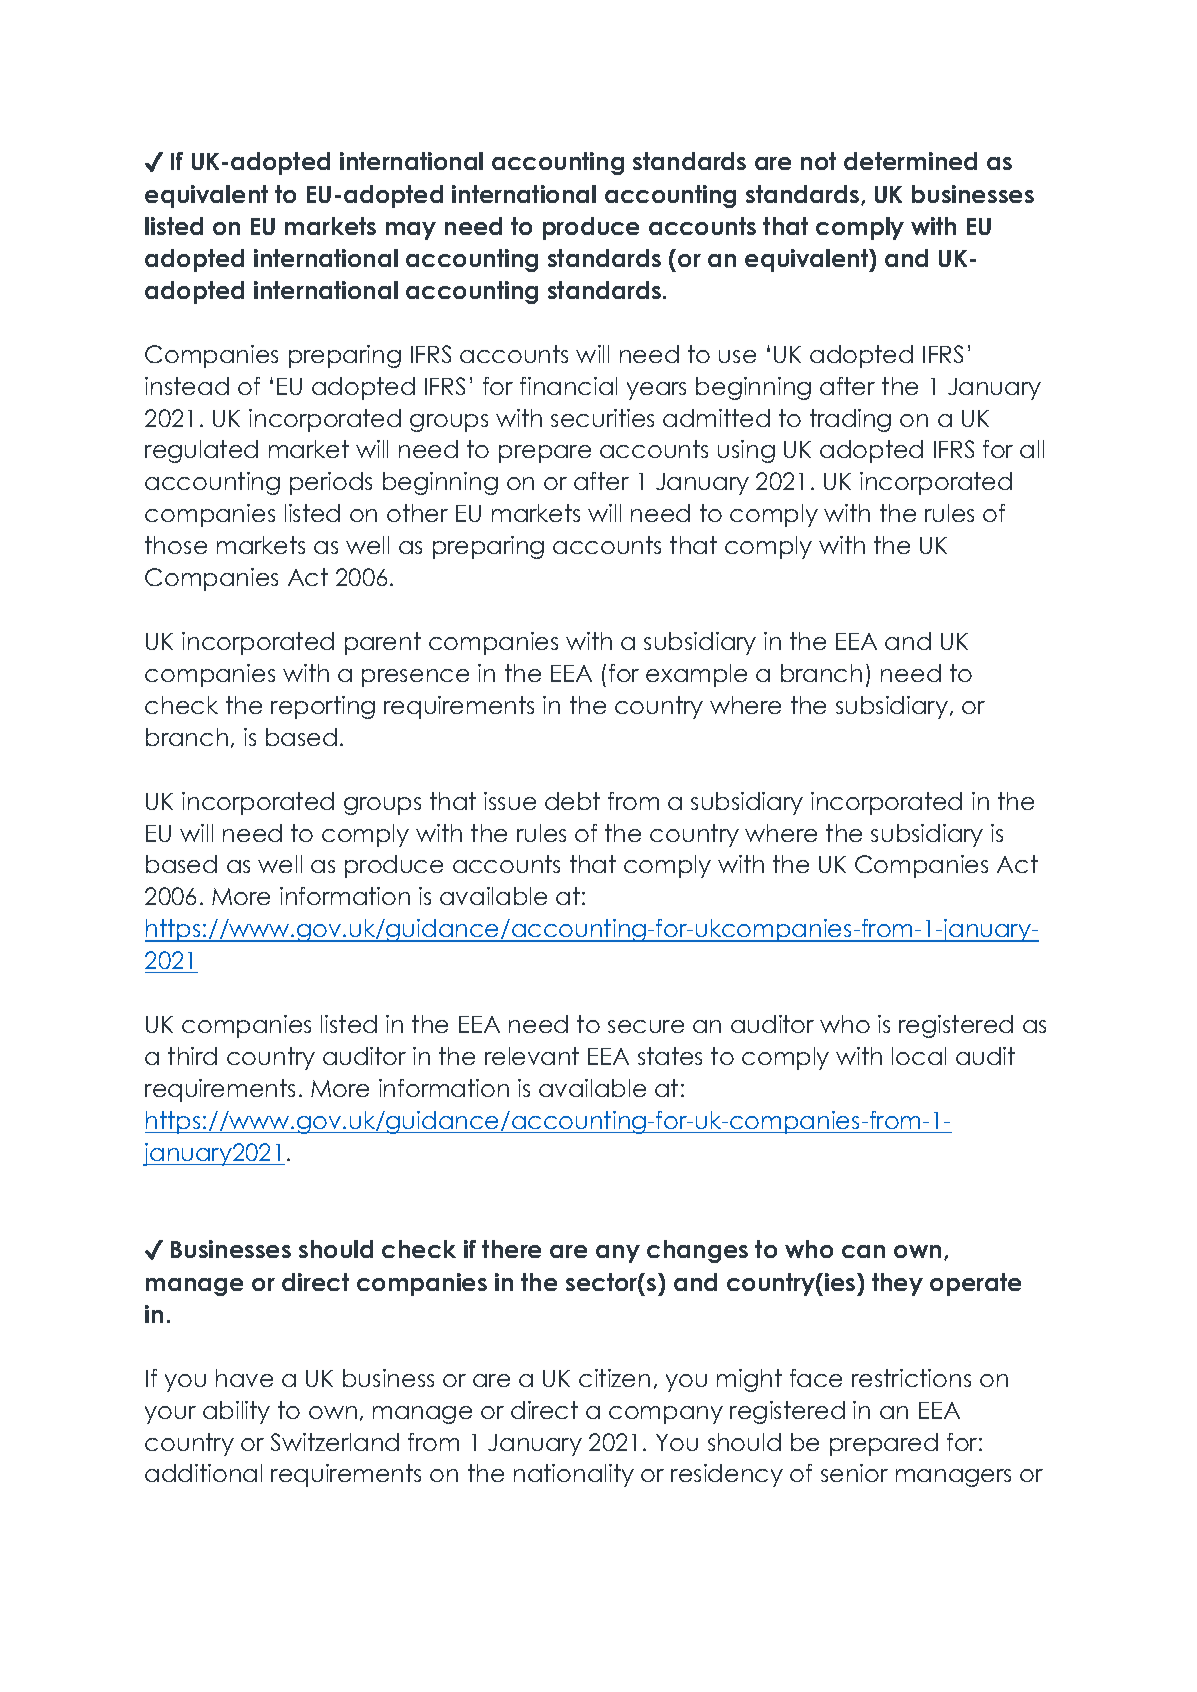  What do you see at coordinates (236, 1412) in the image?
I see `ability` at bounding box center [236, 1412].
